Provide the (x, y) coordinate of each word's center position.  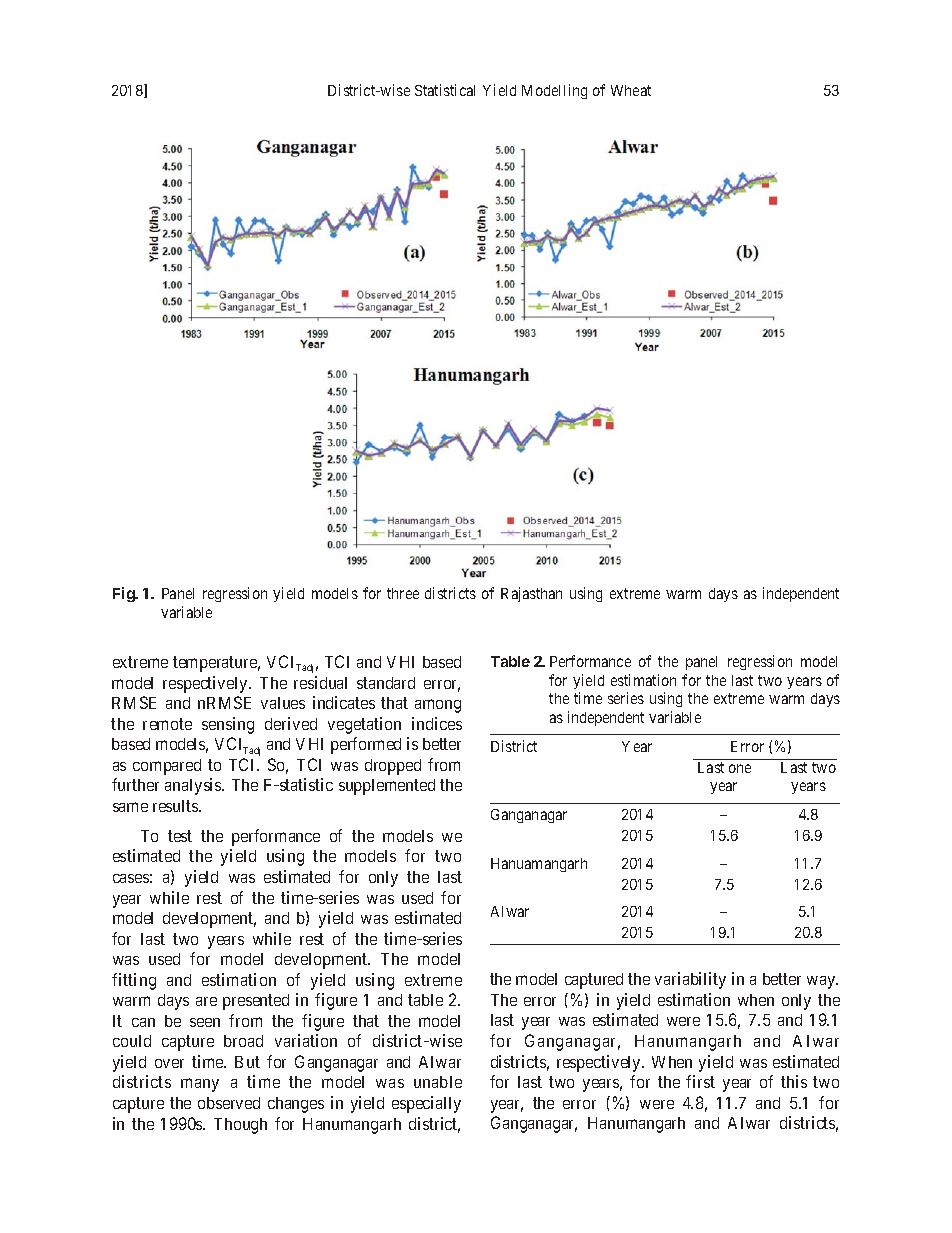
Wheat (631, 90)
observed (229, 1103)
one (740, 768)
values (283, 703)
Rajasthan (531, 594)
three (403, 593)
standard (386, 683)
